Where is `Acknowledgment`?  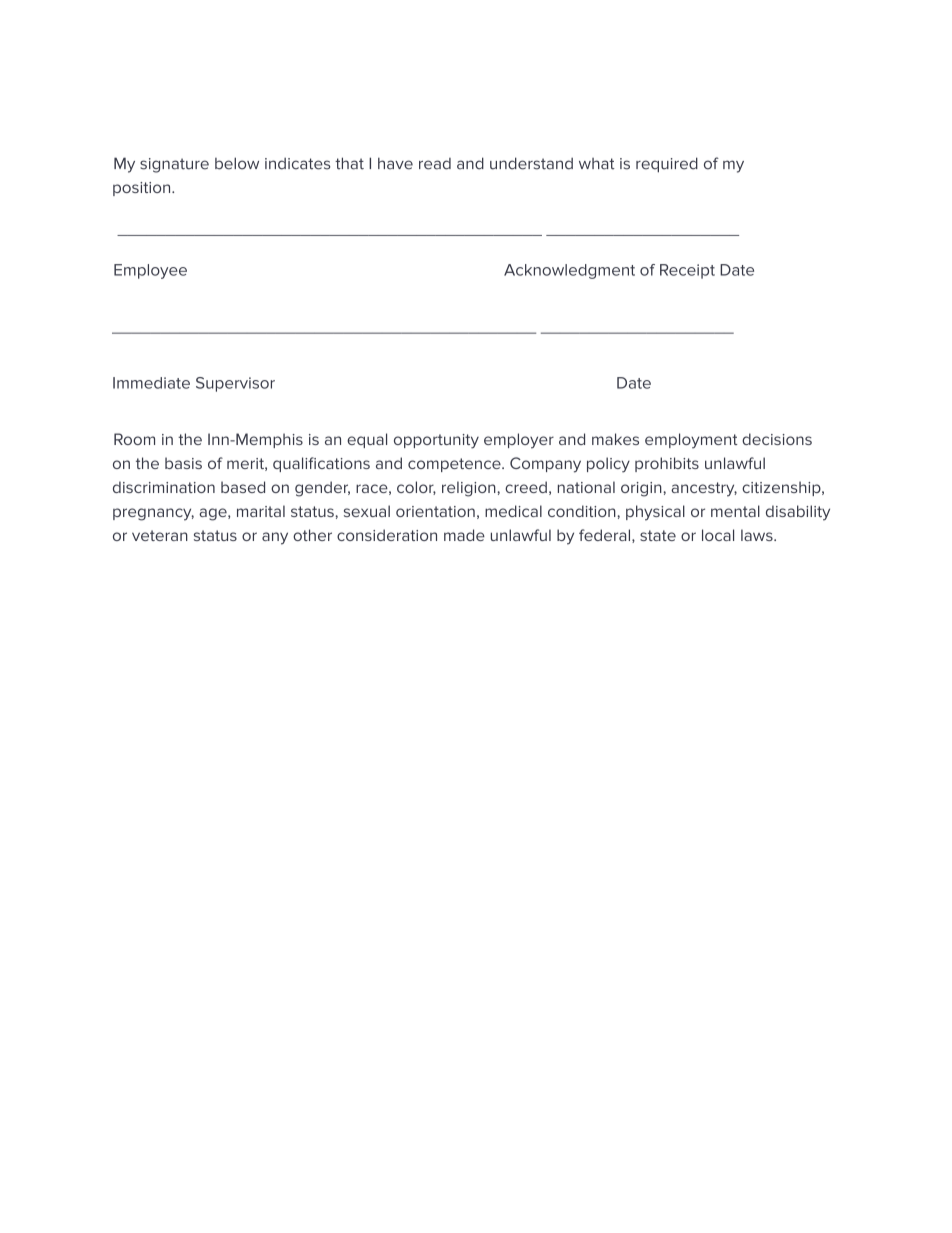 Acknowledgment is located at coordinates (569, 271).
